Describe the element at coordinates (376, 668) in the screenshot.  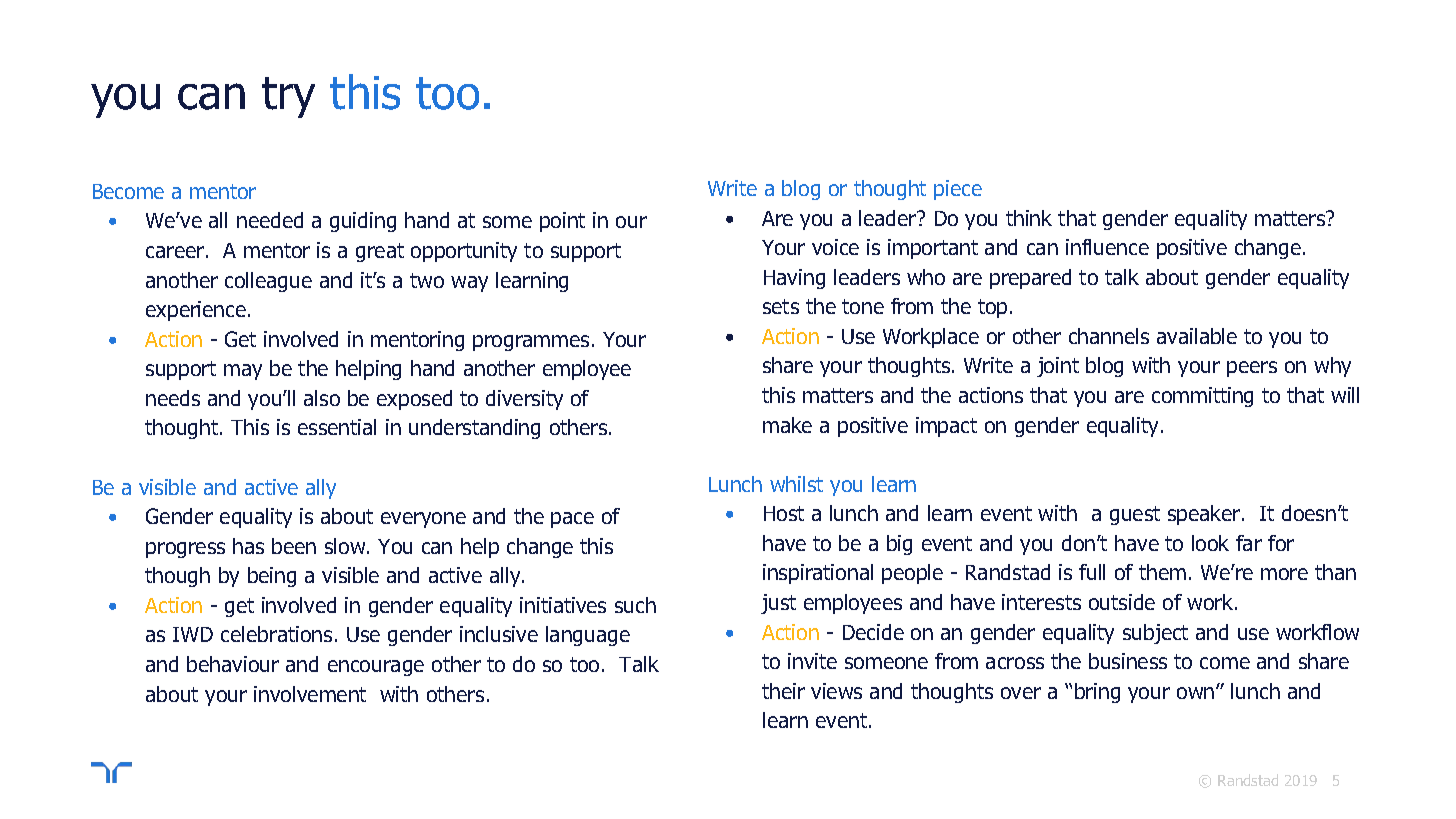
I see `encourage` at that location.
